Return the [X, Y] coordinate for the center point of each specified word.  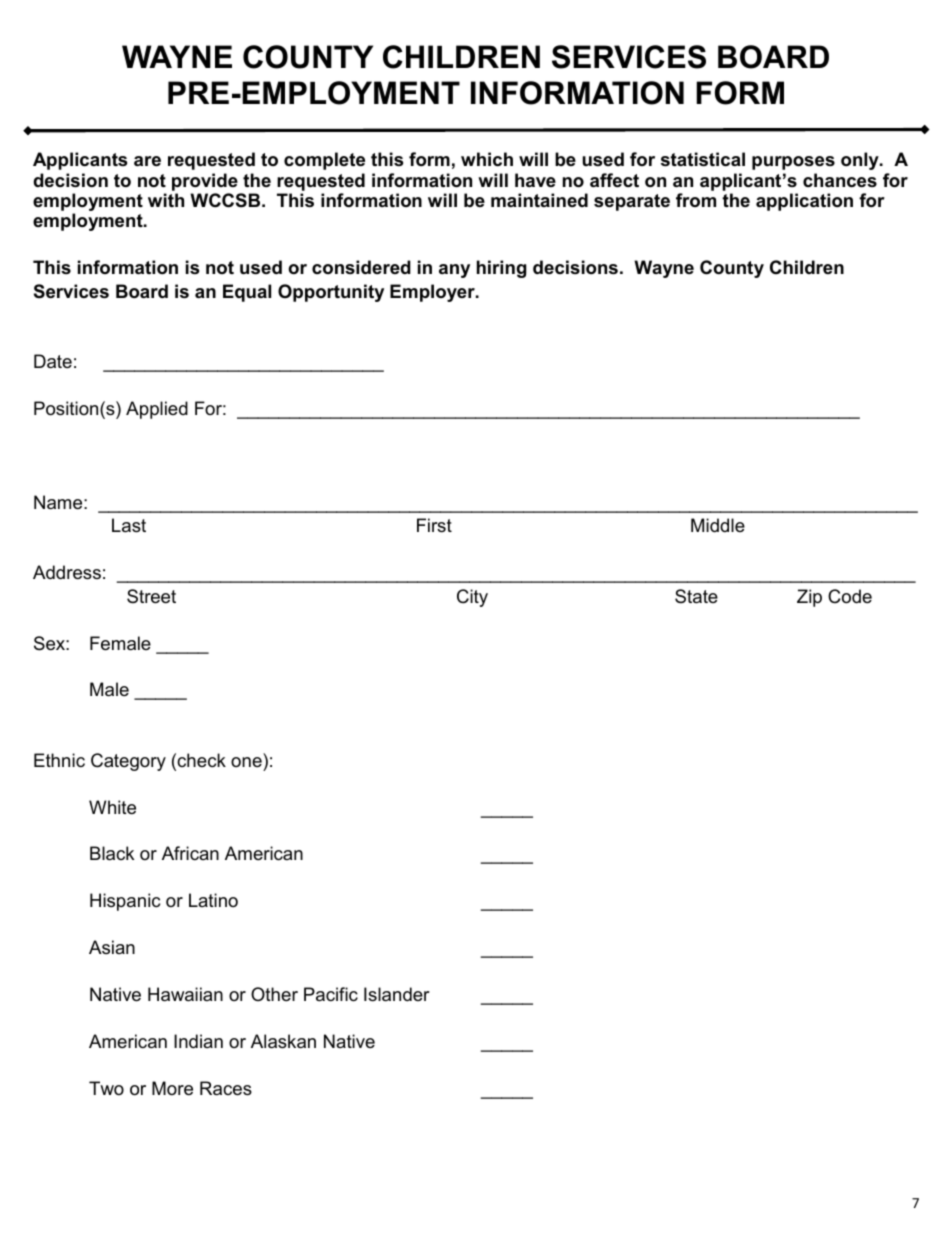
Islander [397, 994]
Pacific [331, 994]
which [487, 159]
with [166, 200]
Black [112, 853]
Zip [809, 598]
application [804, 202]
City [472, 598]
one [246, 762]
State [696, 596]
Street [151, 596]
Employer [433, 293]
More [172, 1088]
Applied [157, 410]
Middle [718, 525]
